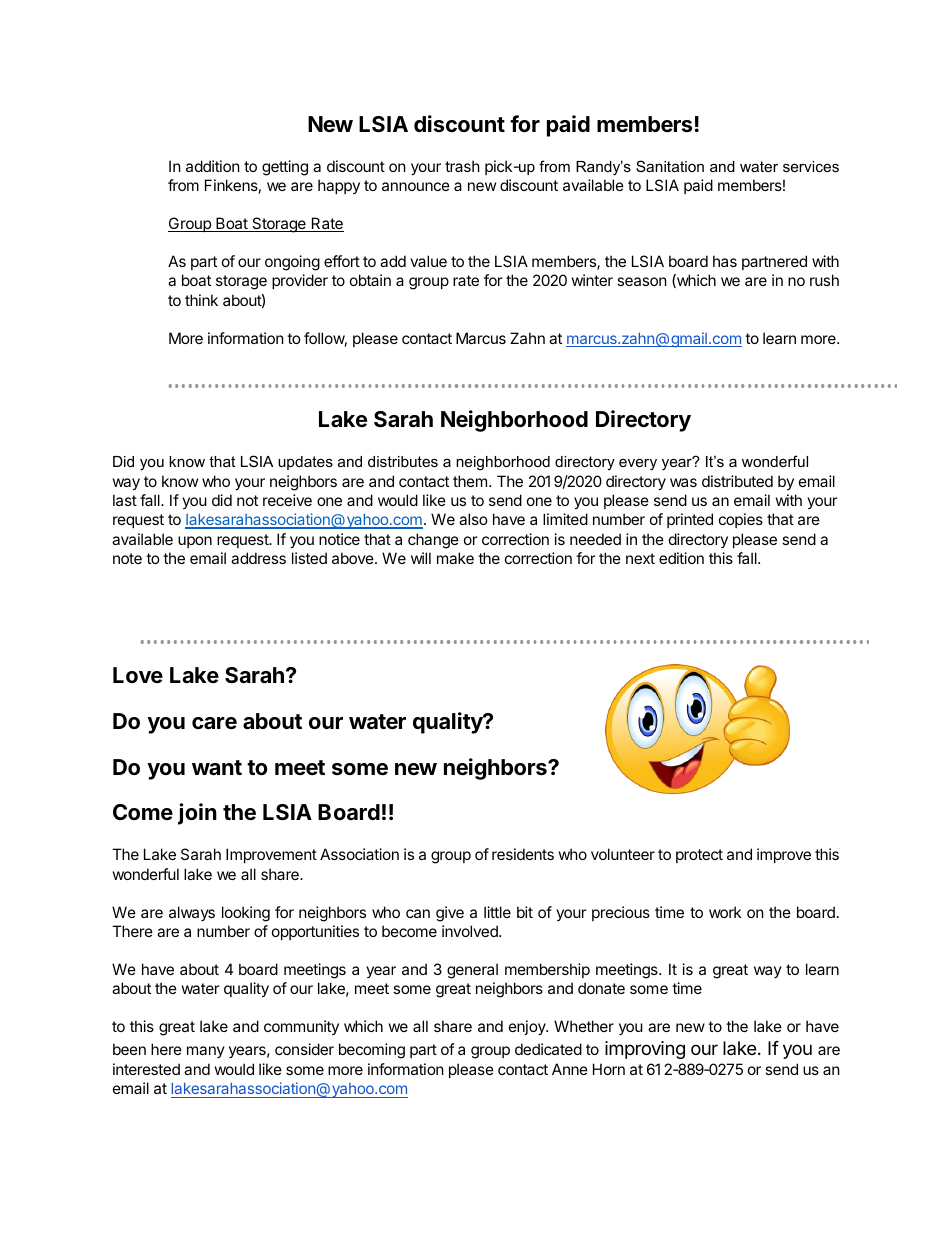 This screenshot has width=952, height=1233. I want to click on trash, so click(462, 166).
